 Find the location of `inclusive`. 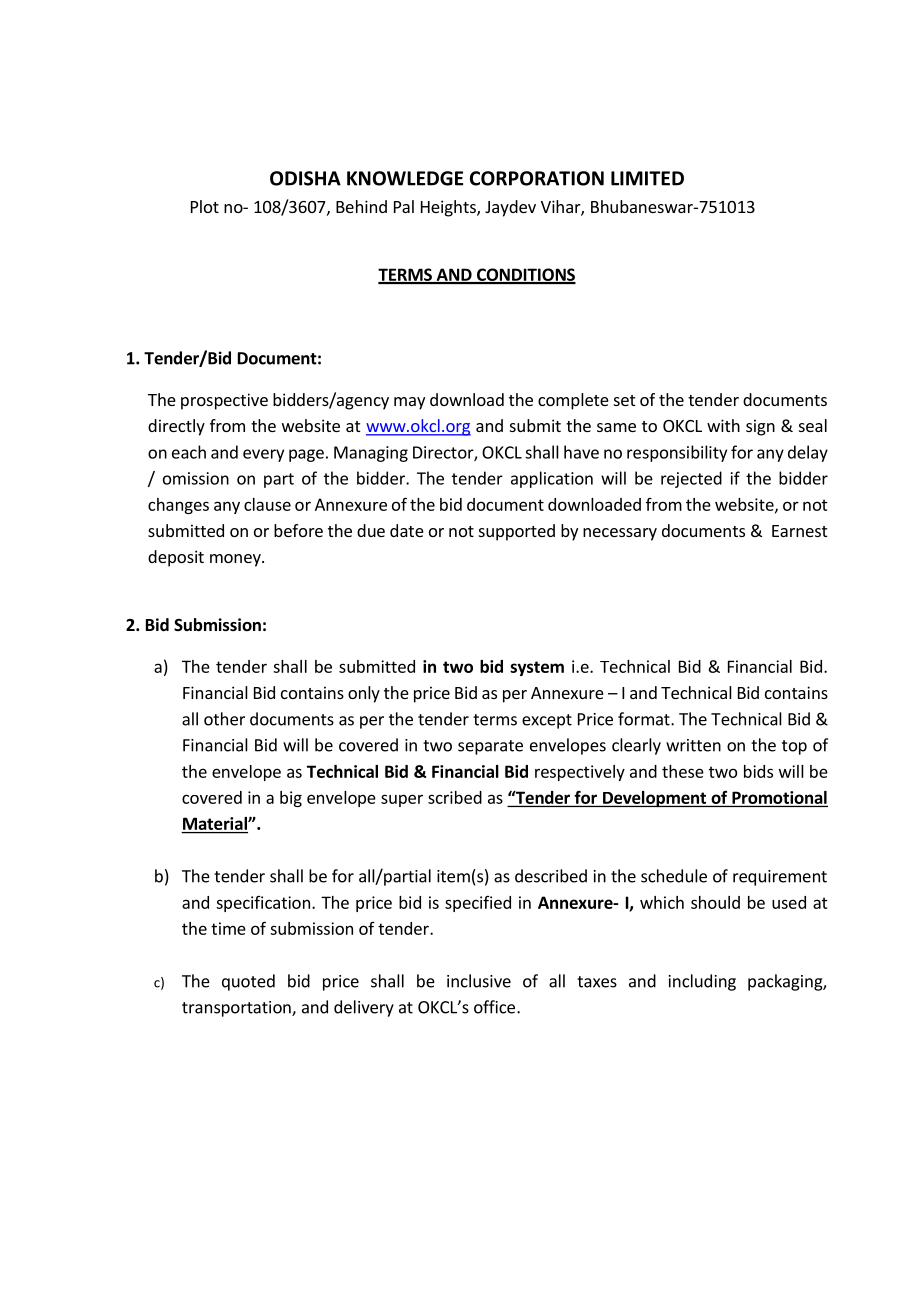

inclusive is located at coordinates (479, 981).
